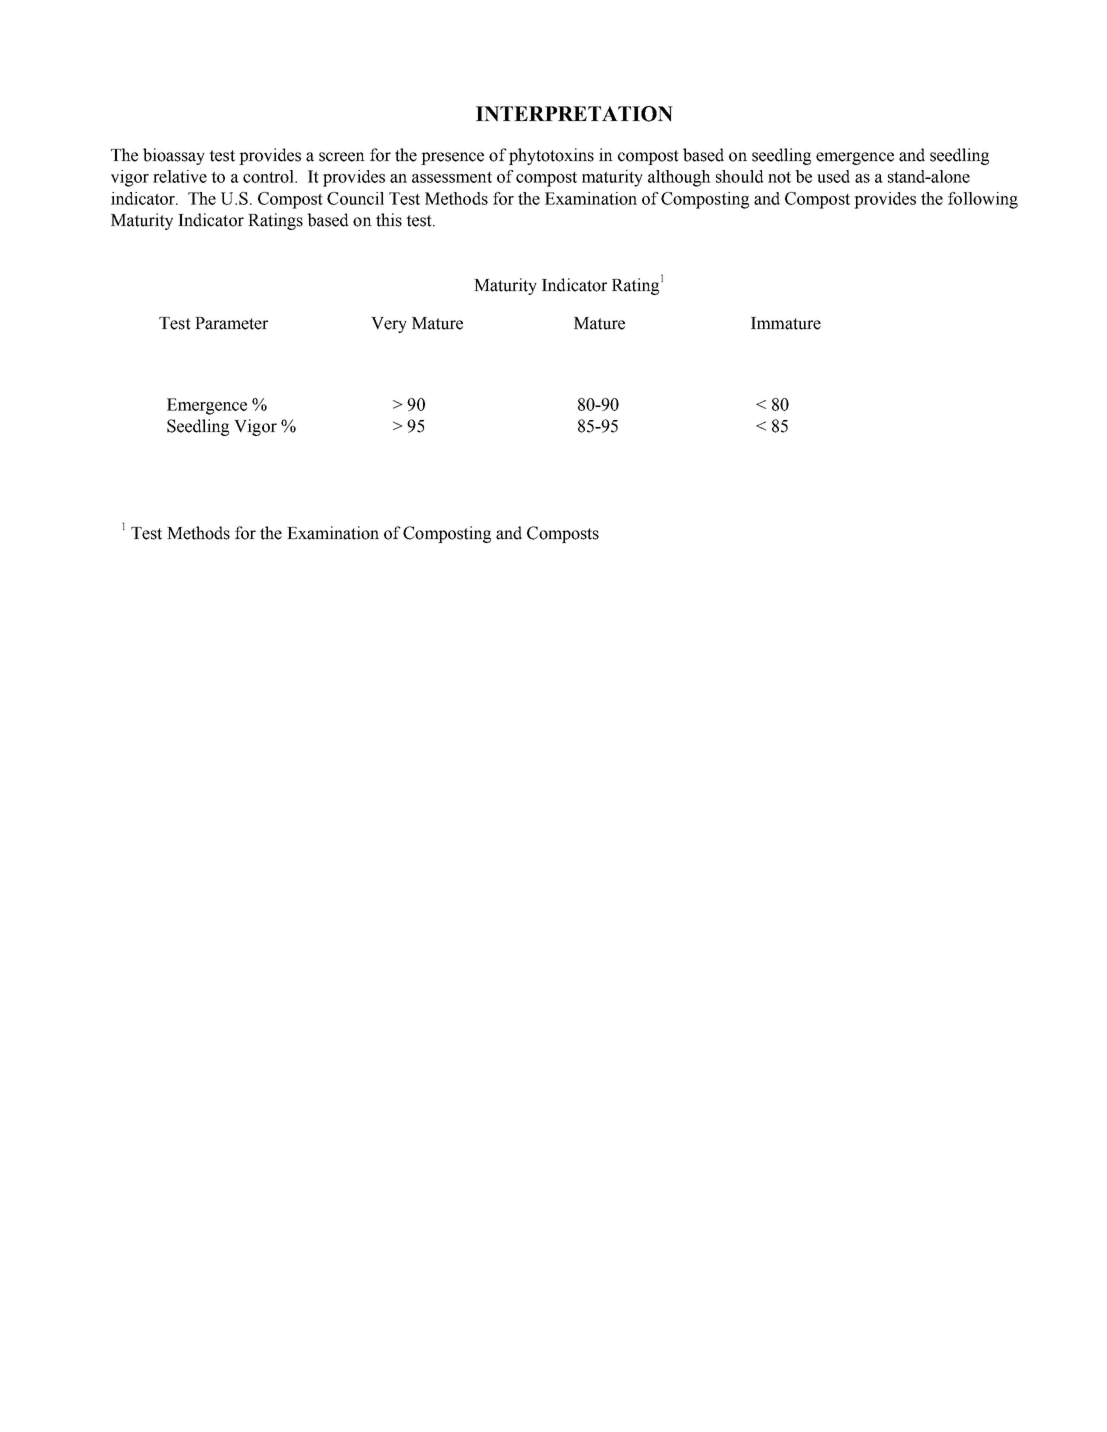 The width and height of the screenshot is (1107, 1432). Describe the element at coordinates (574, 114) in the screenshot. I see `INTERPRETATION` at that location.
